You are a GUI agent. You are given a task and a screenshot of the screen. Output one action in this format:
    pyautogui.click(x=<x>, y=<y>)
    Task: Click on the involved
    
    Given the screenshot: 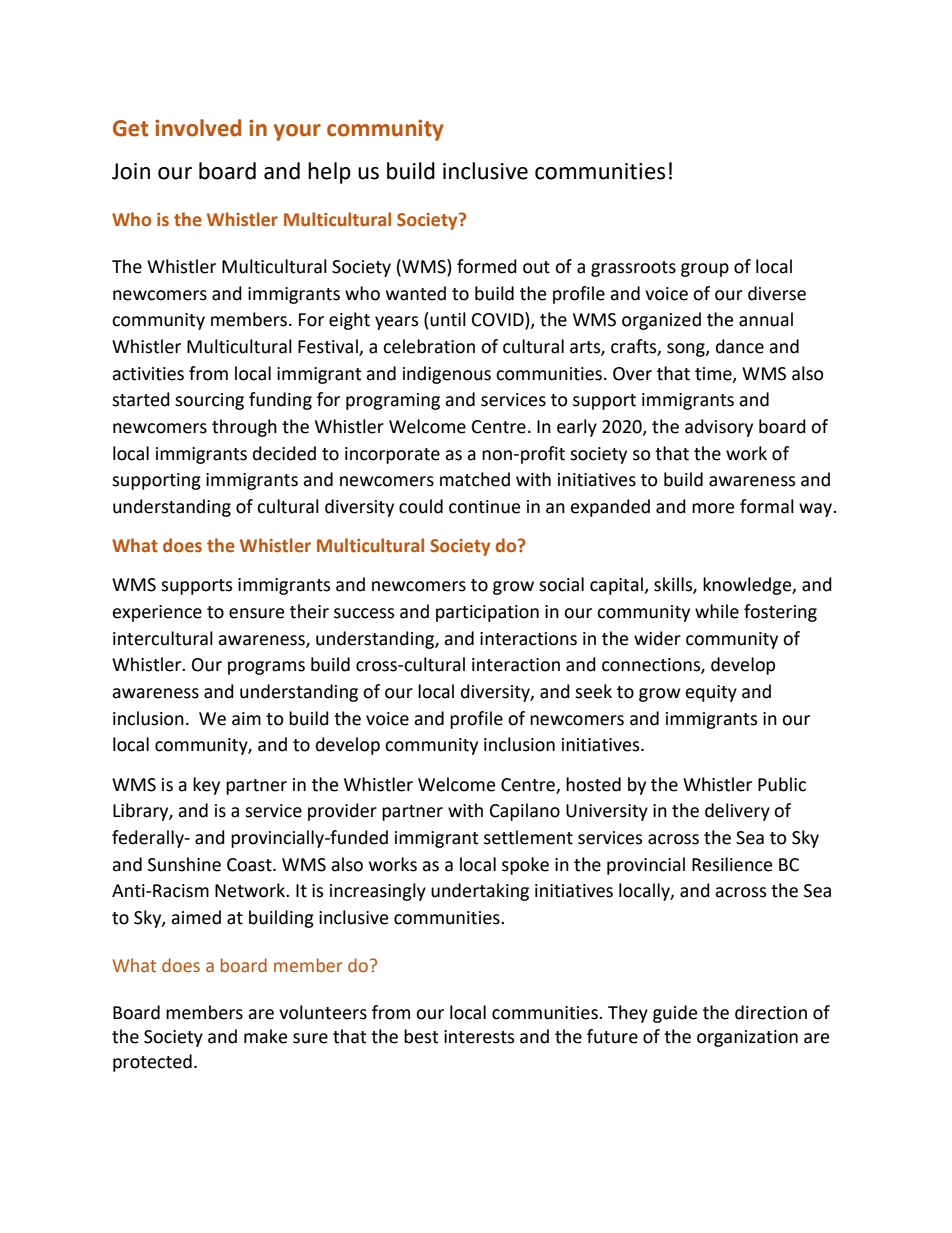 What is the action you would take?
    pyautogui.click(x=198, y=128)
